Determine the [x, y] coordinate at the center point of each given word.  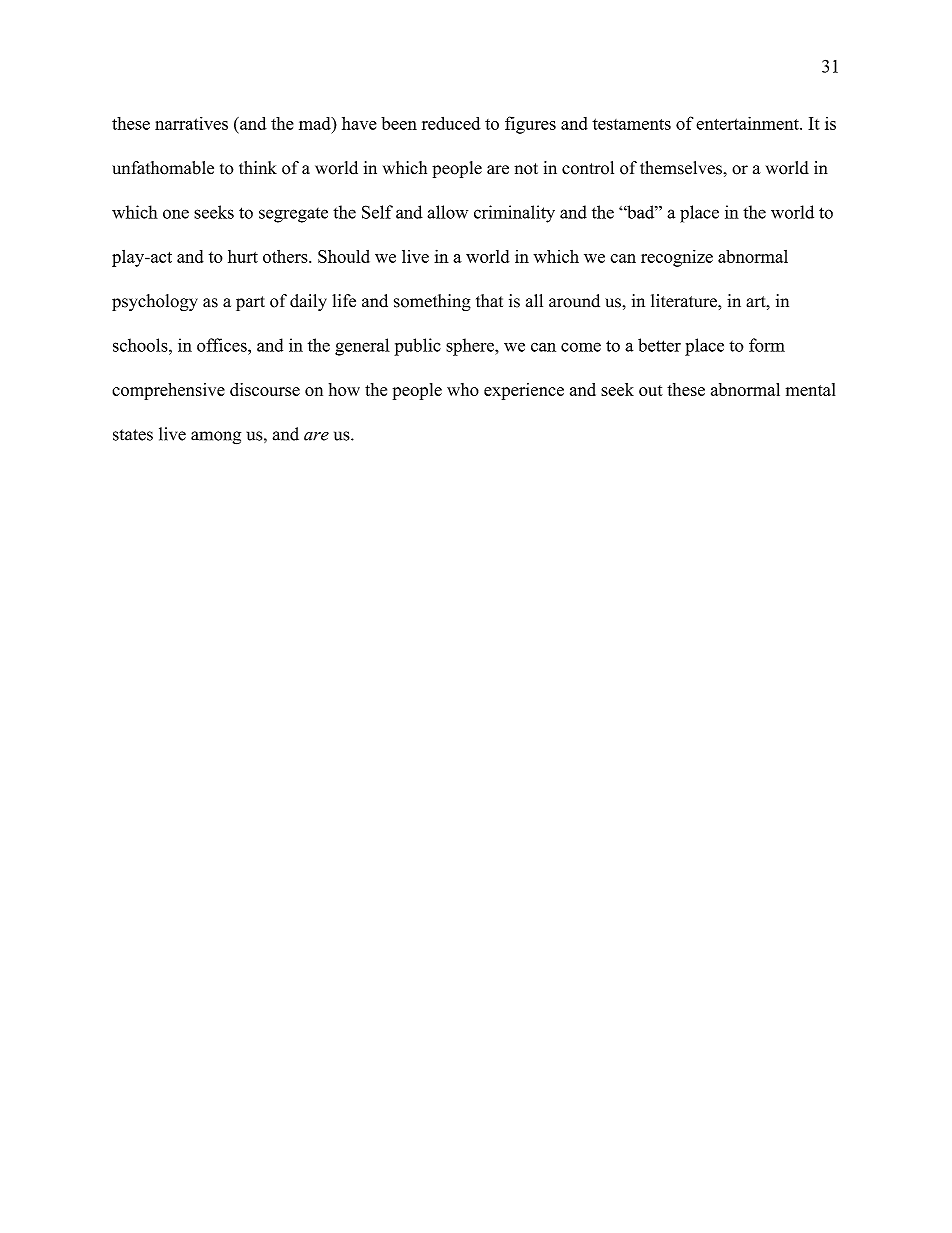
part [250, 303]
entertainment [748, 123]
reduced [451, 123]
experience [524, 391]
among [216, 438]
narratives [191, 123]
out [651, 390]
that [489, 301]
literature [685, 301]
